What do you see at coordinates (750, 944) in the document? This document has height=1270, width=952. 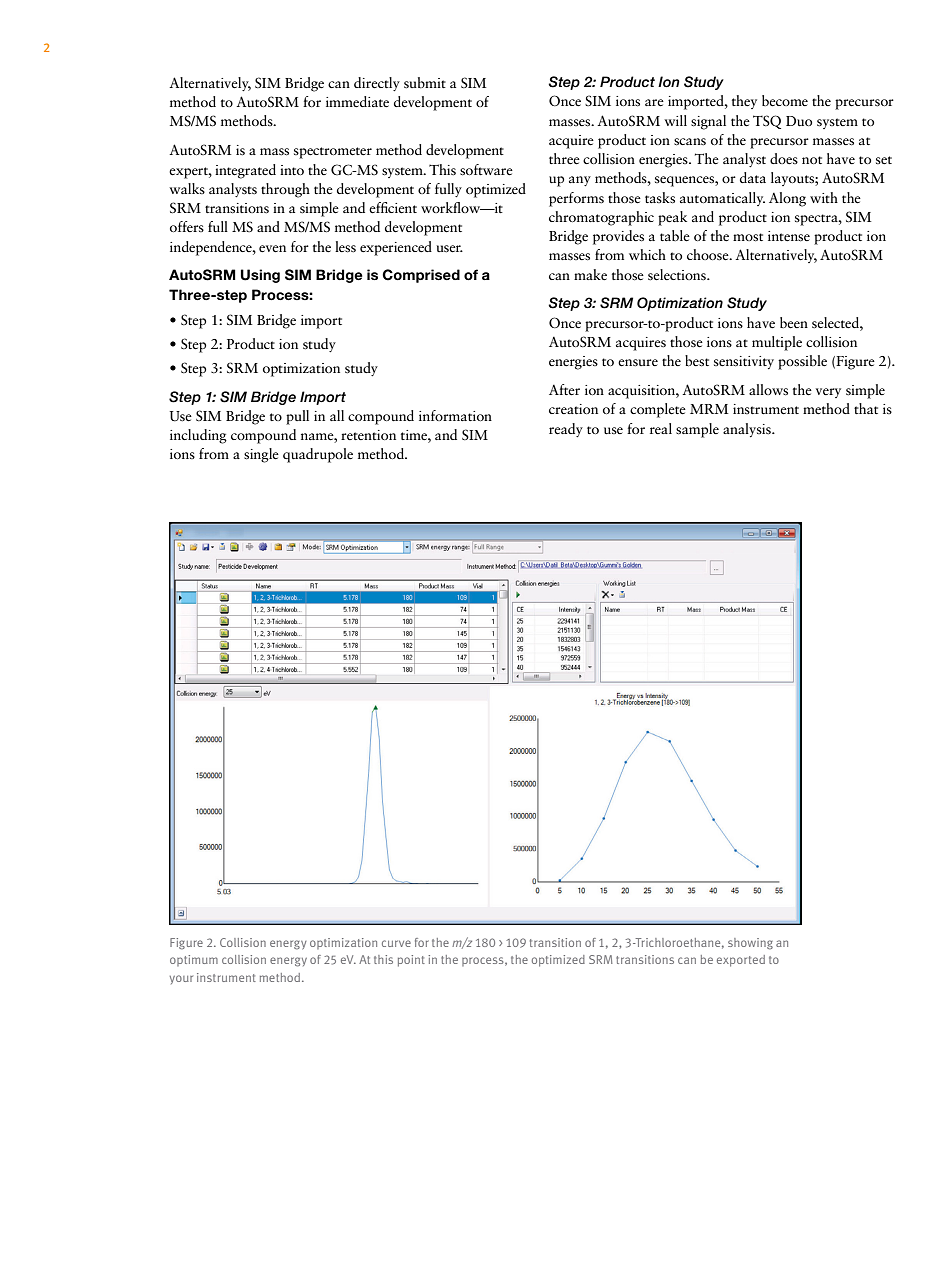 I see `showing` at bounding box center [750, 944].
